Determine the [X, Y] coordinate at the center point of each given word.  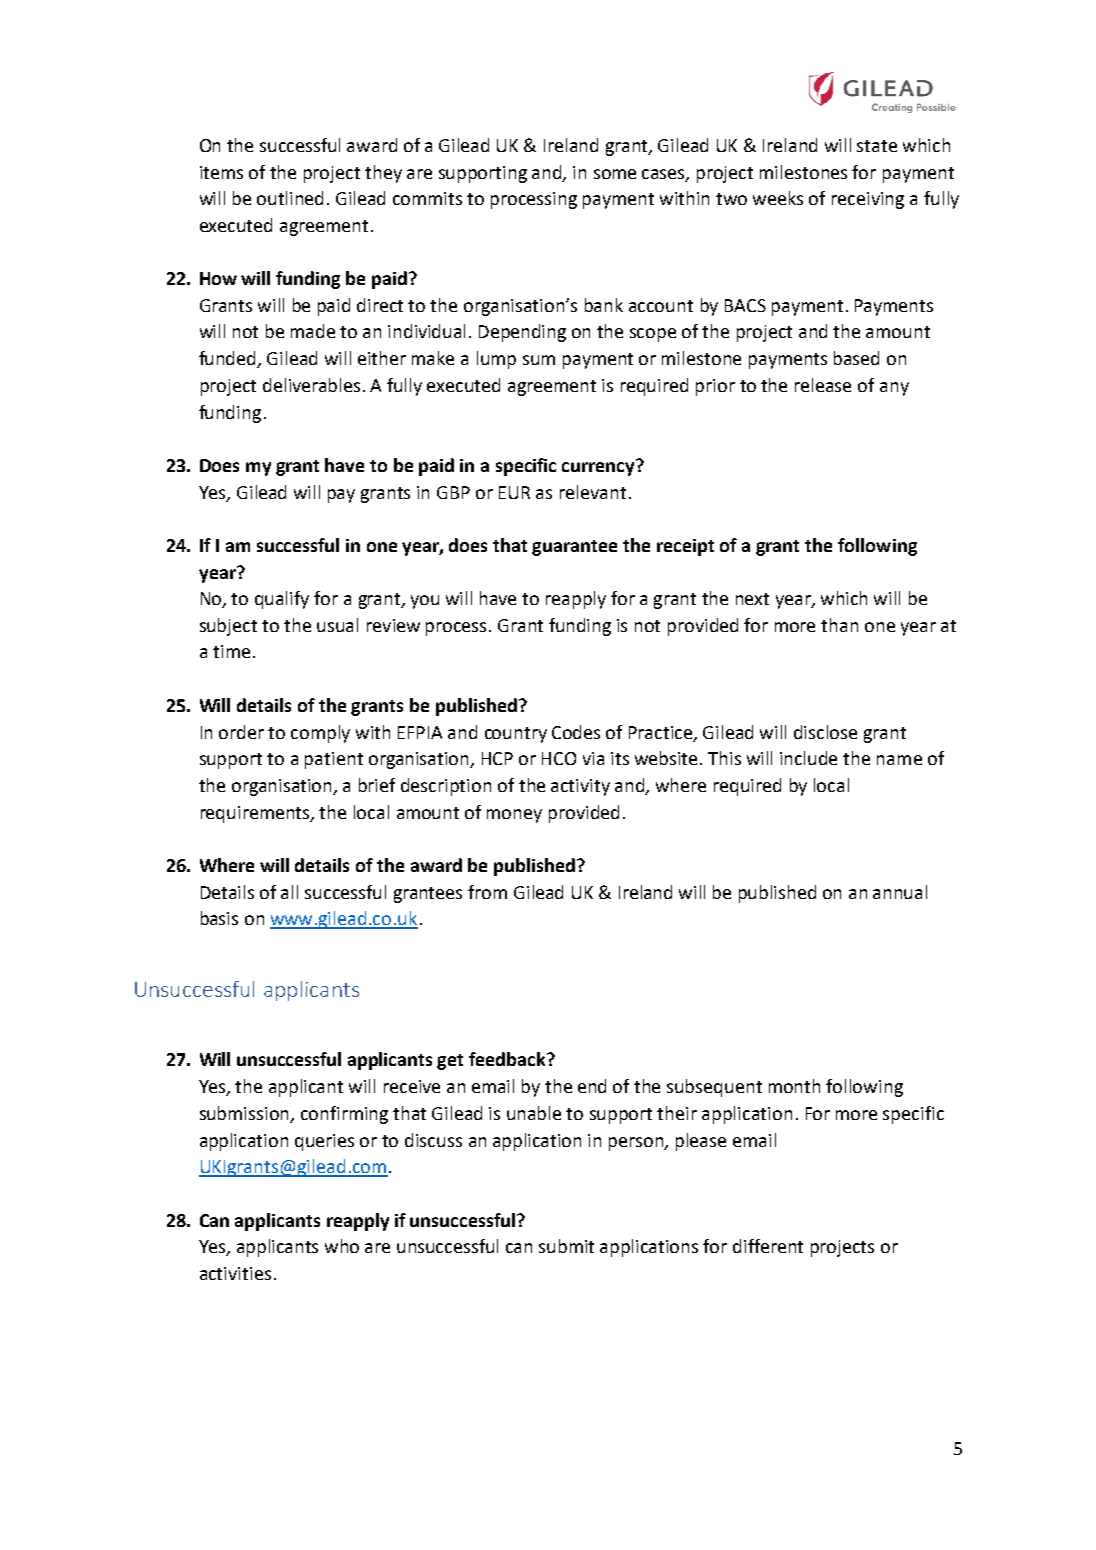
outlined [290, 198]
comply [320, 734]
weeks [778, 198]
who [342, 1246]
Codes [576, 732]
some [615, 174]
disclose [825, 732]
